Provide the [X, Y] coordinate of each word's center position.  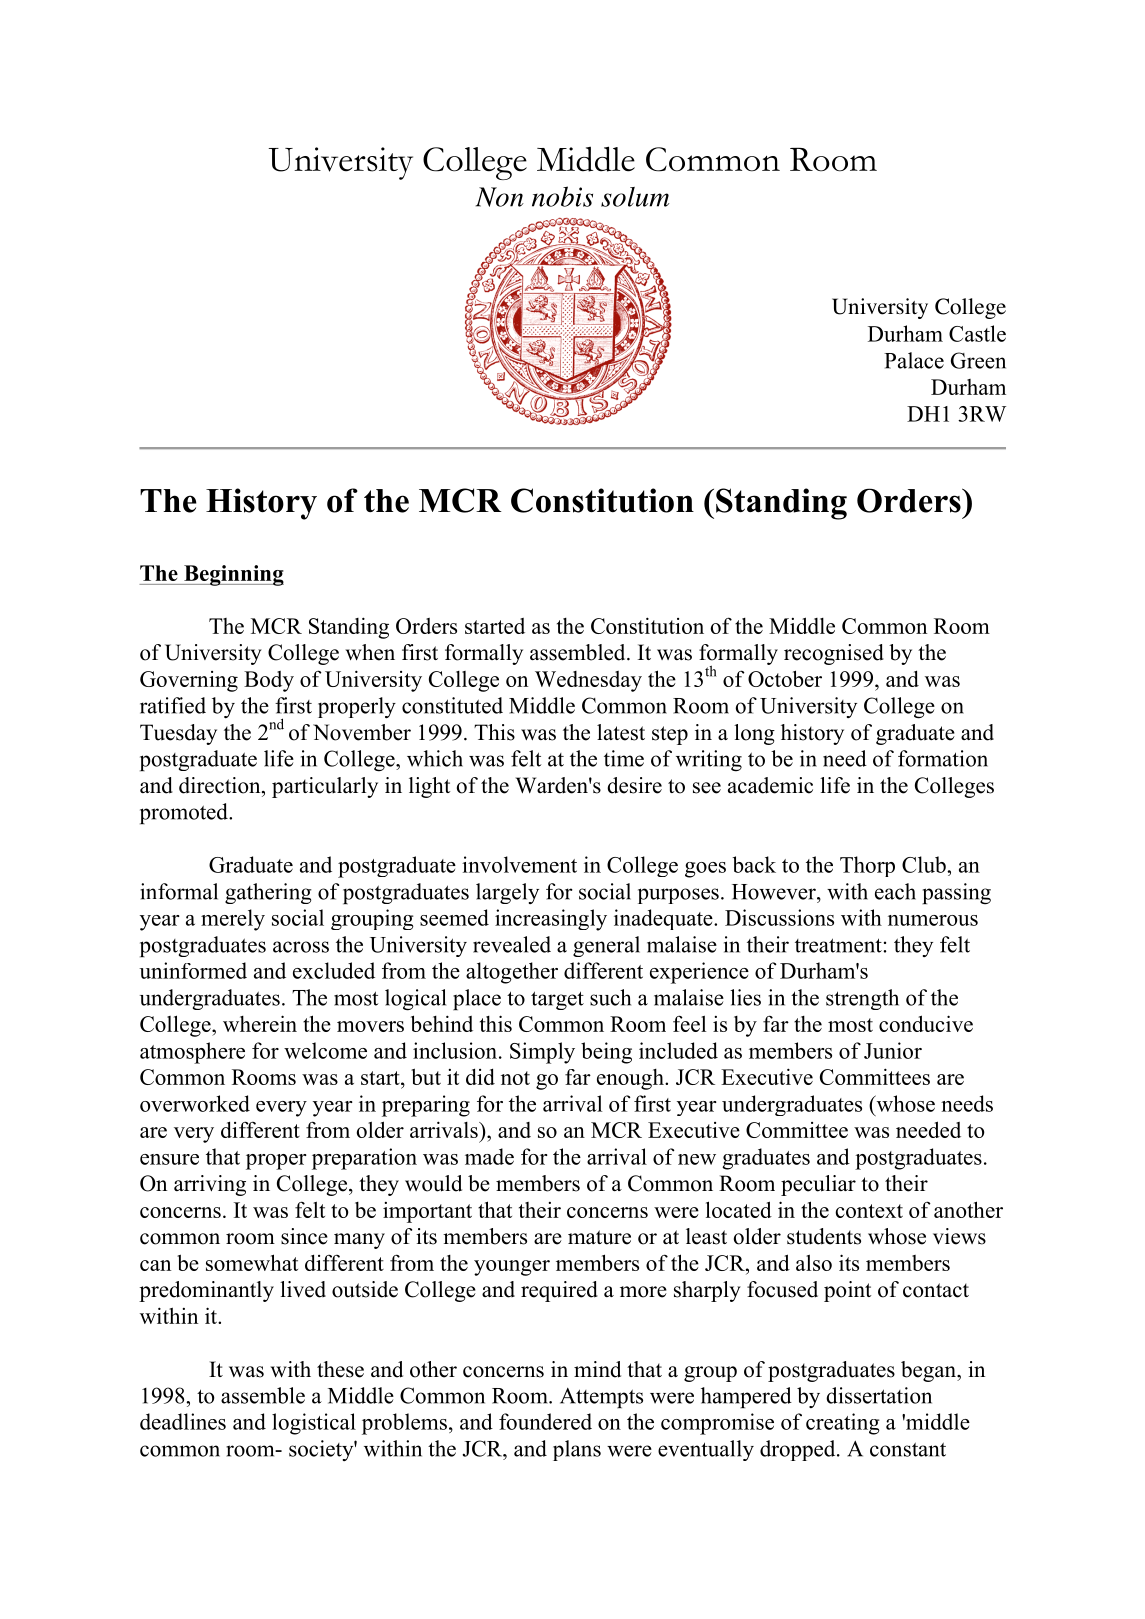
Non [500, 197]
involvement [519, 864]
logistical [314, 1424]
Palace [914, 360]
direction [221, 785]
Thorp [867, 866]
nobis [562, 196]
